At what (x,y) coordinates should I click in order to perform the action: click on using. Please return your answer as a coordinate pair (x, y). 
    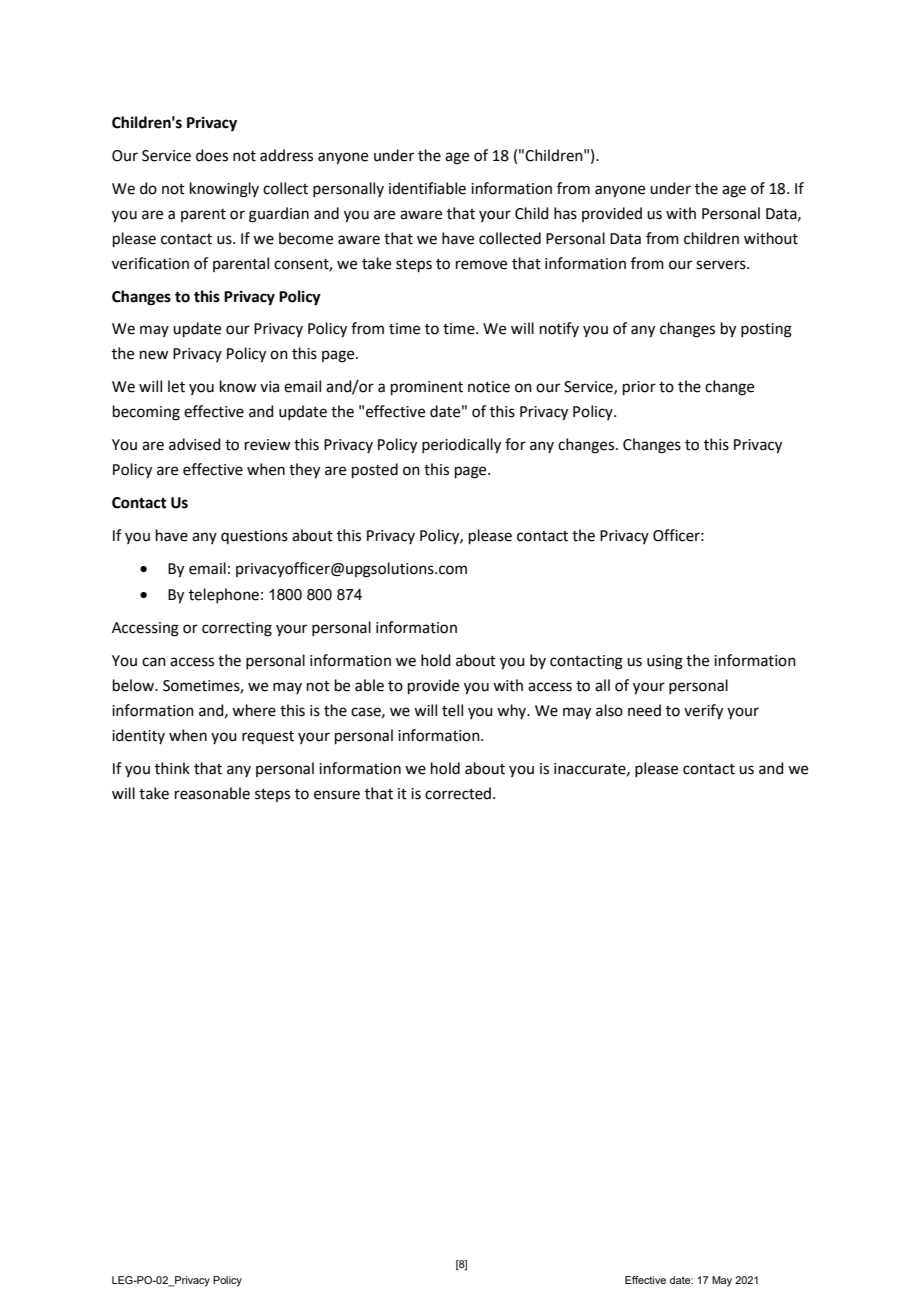
    Looking at the image, I should click on (665, 662).
